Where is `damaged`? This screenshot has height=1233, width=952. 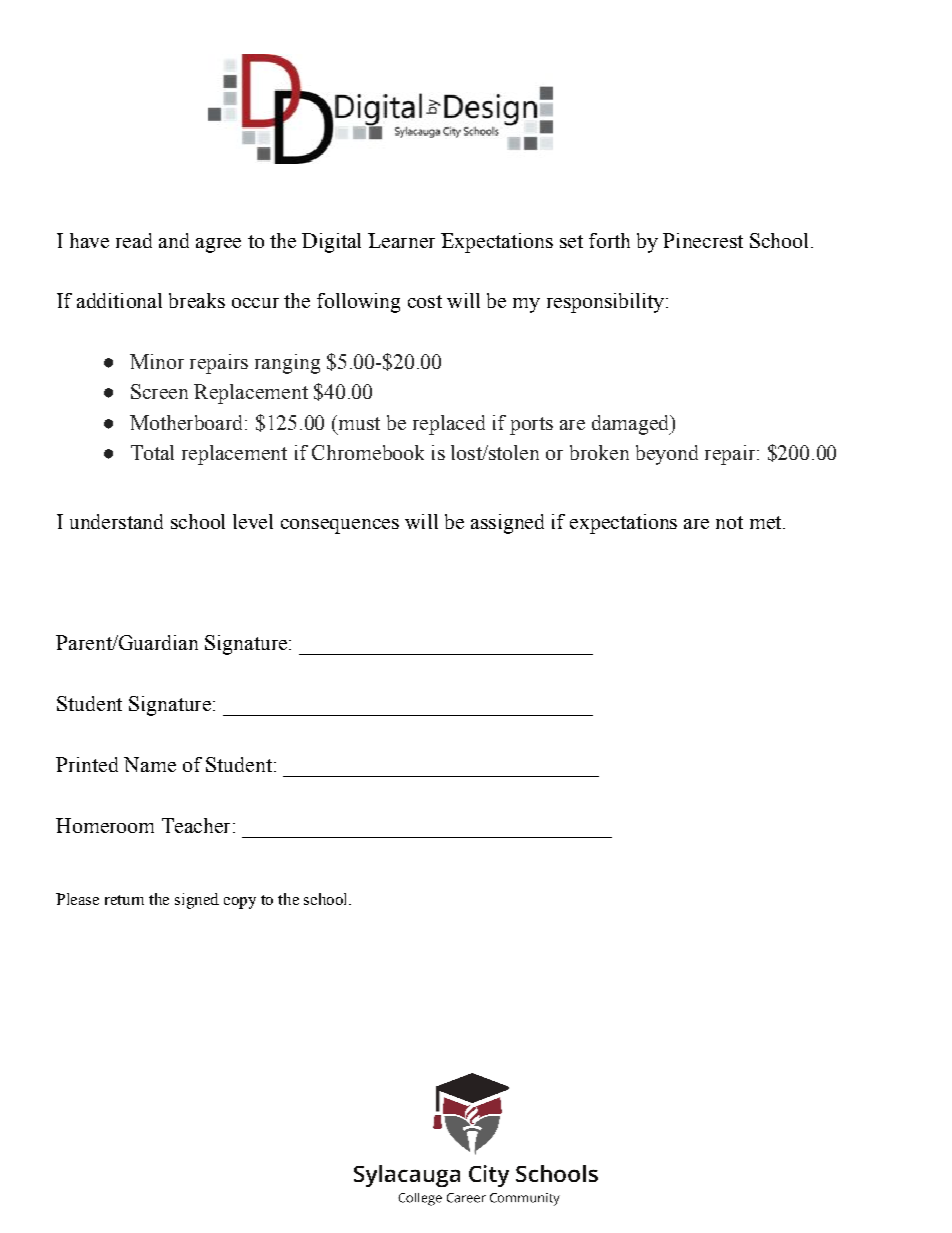
damaged is located at coordinates (632, 425).
